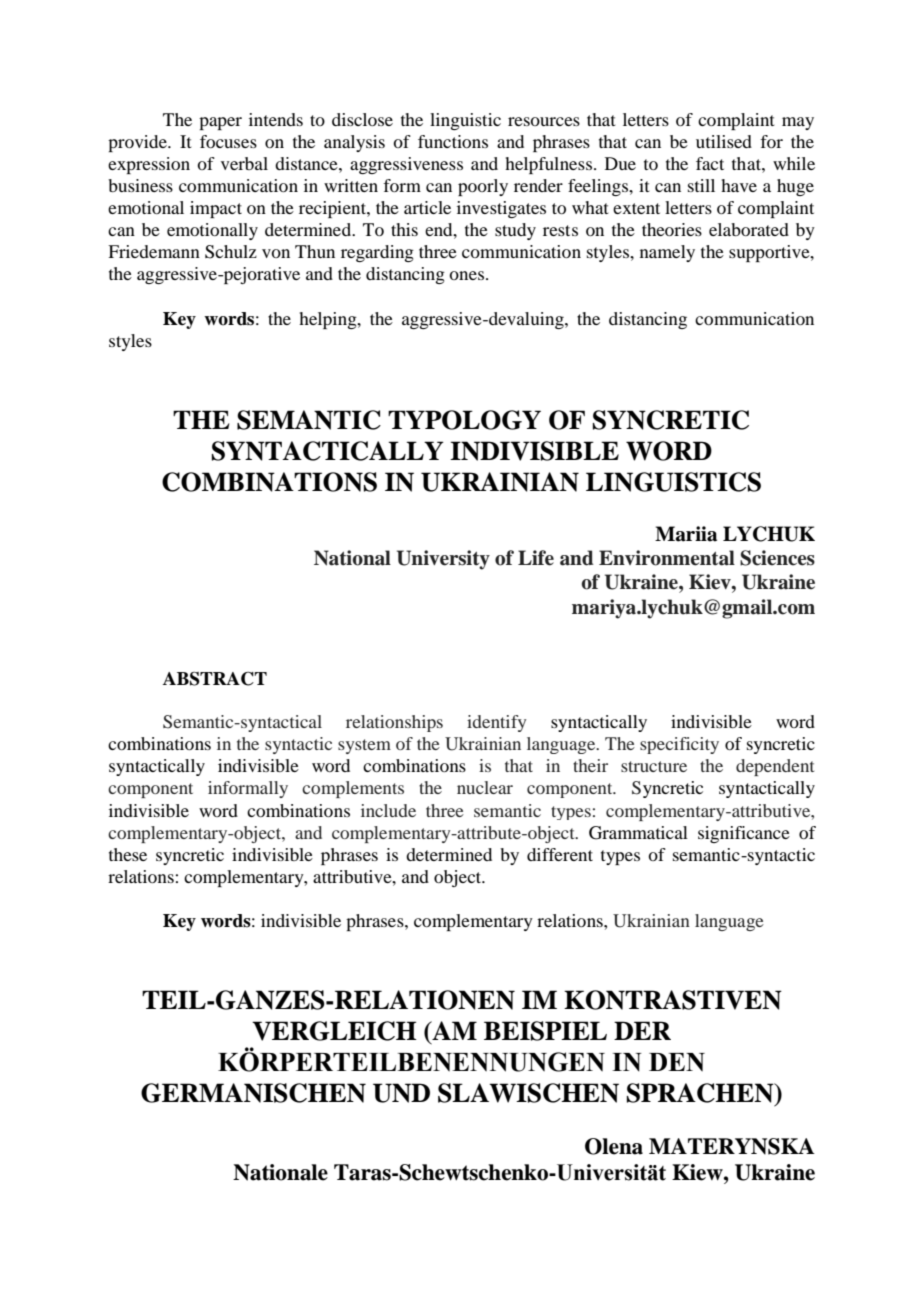 The width and height of the screenshot is (924, 1305). What do you see at coordinates (401, 1093) in the screenshot?
I see `UND` at bounding box center [401, 1093].
